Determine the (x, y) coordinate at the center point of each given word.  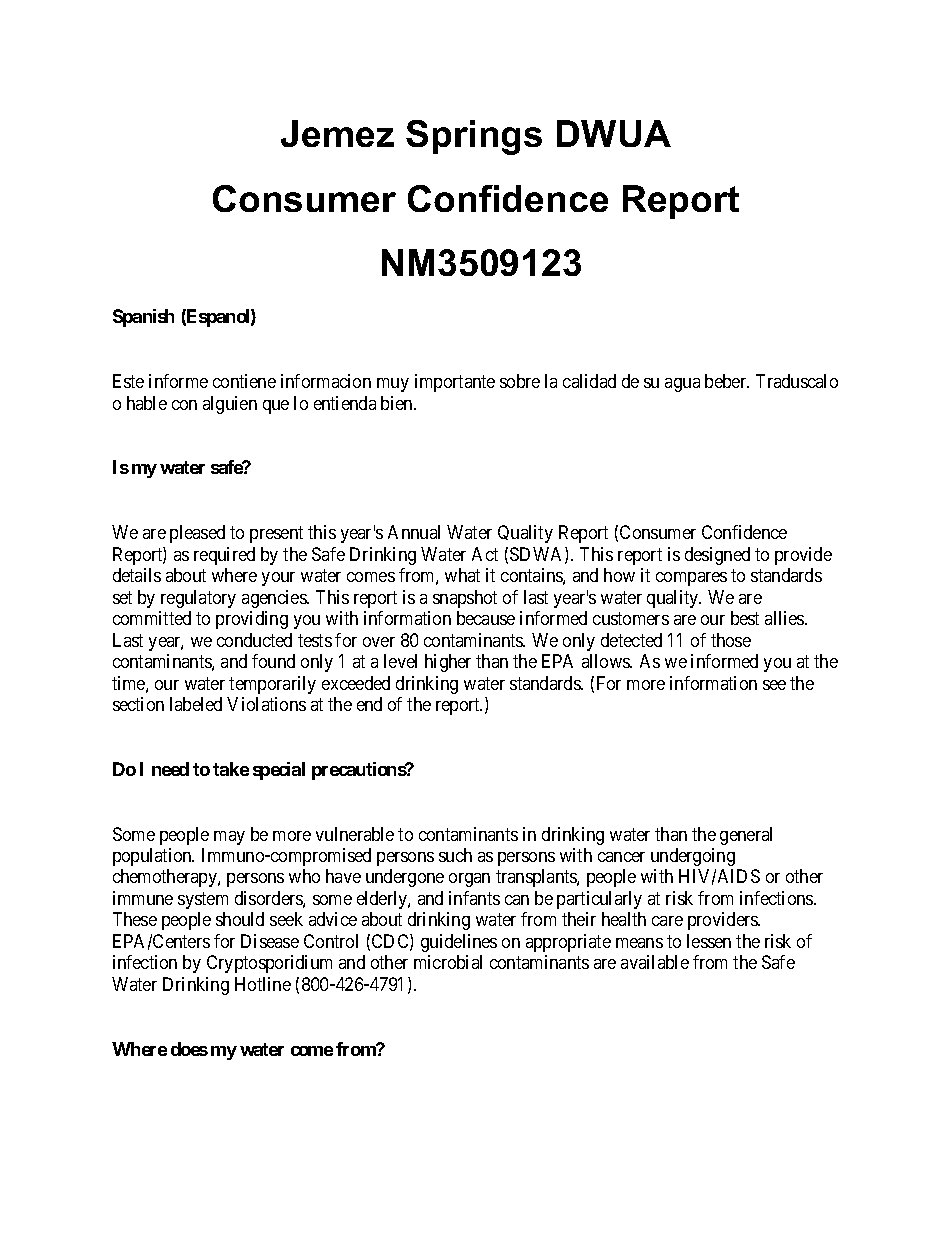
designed (717, 556)
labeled (196, 704)
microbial (448, 962)
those (731, 640)
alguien (230, 405)
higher (448, 663)
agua (682, 385)
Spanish (143, 318)
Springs (474, 137)
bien (398, 403)
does (189, 1049)
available (655, 962)
